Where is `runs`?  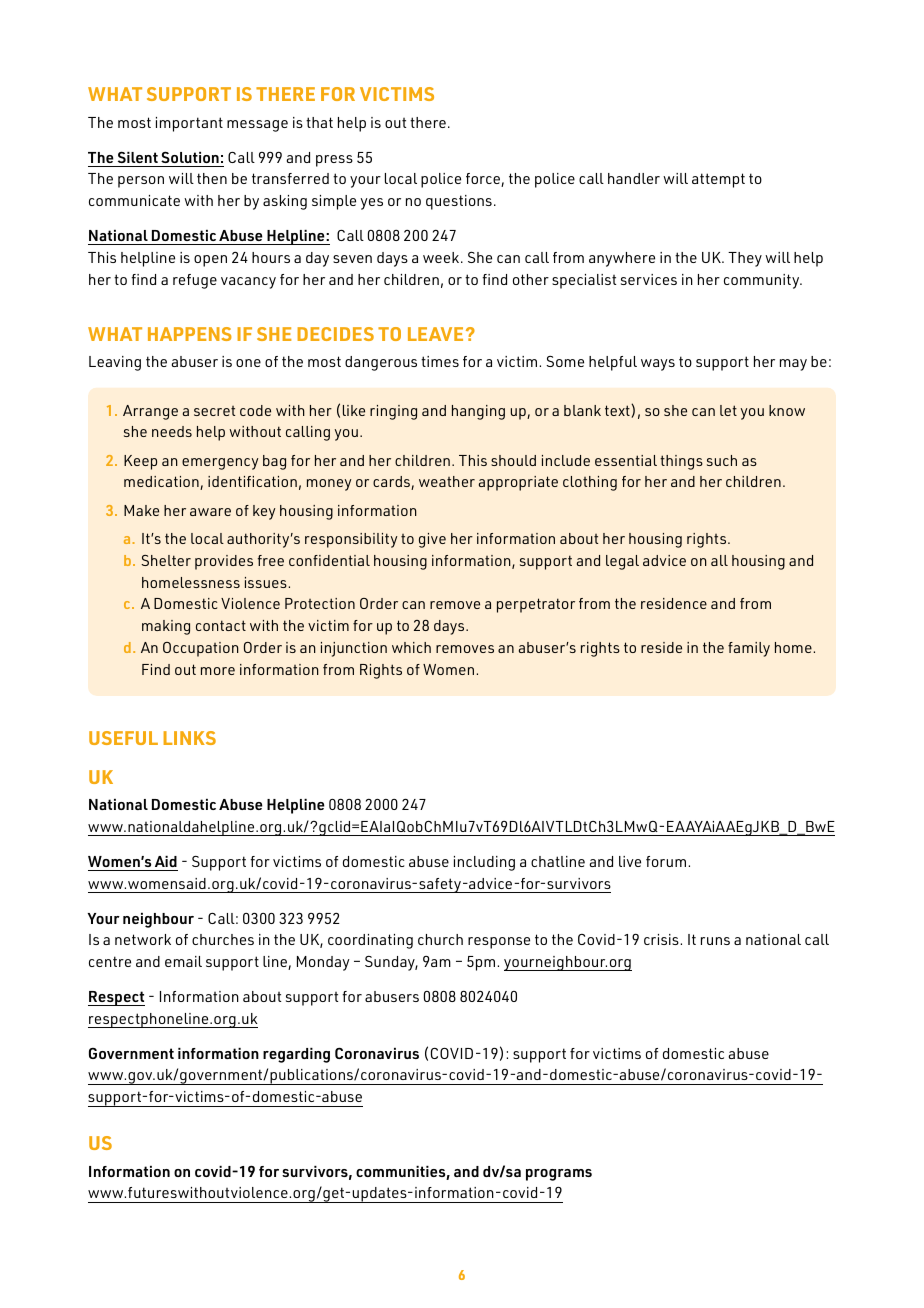 runs is located at coordinates (715, 941).
